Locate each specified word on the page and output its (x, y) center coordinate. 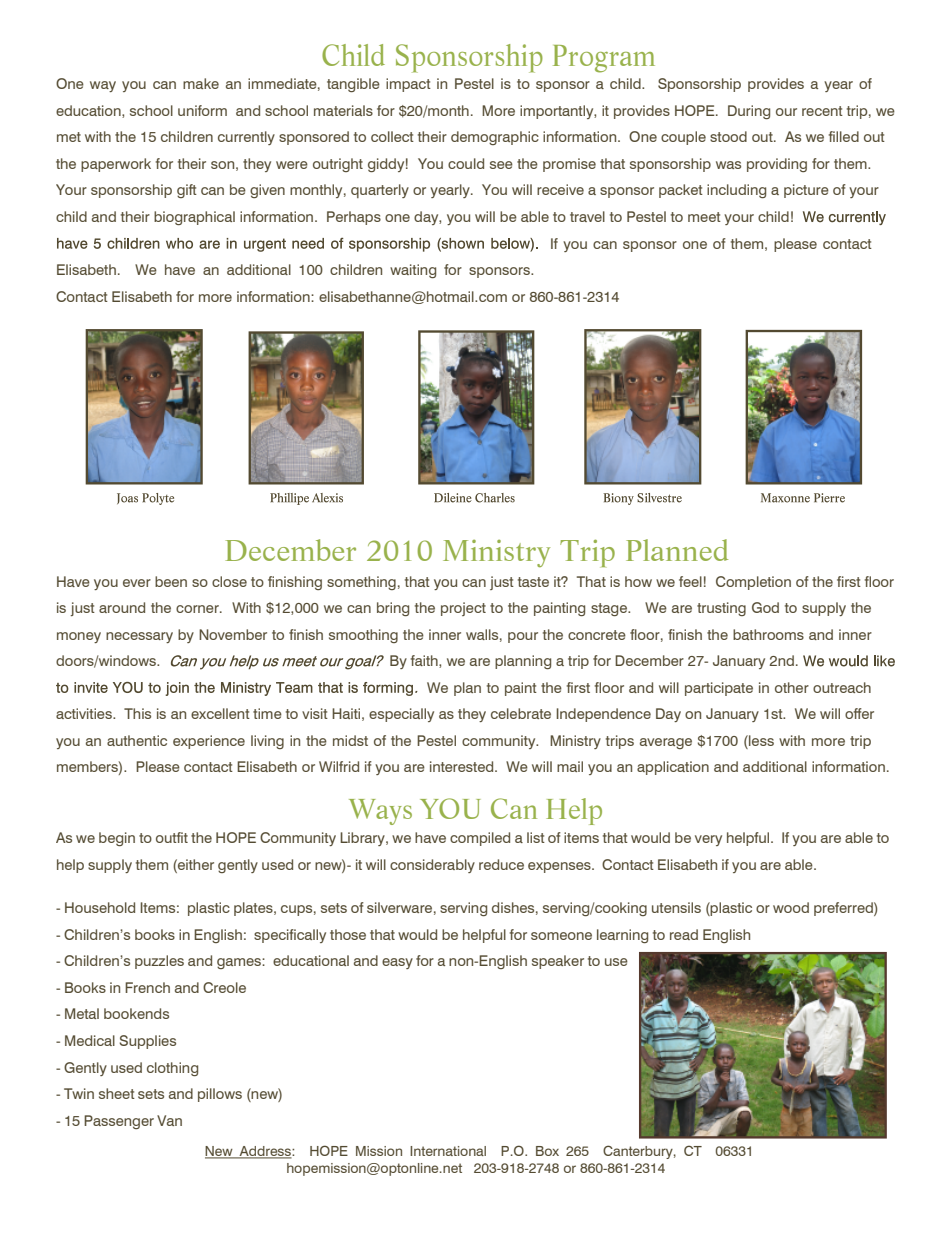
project (463, 609)
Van (169, 1120)
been (171, 581)
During (749, 112)
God (765, 607)
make (201, 83)
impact (408, 85)
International (448, 1151)
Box (547, 1151)
